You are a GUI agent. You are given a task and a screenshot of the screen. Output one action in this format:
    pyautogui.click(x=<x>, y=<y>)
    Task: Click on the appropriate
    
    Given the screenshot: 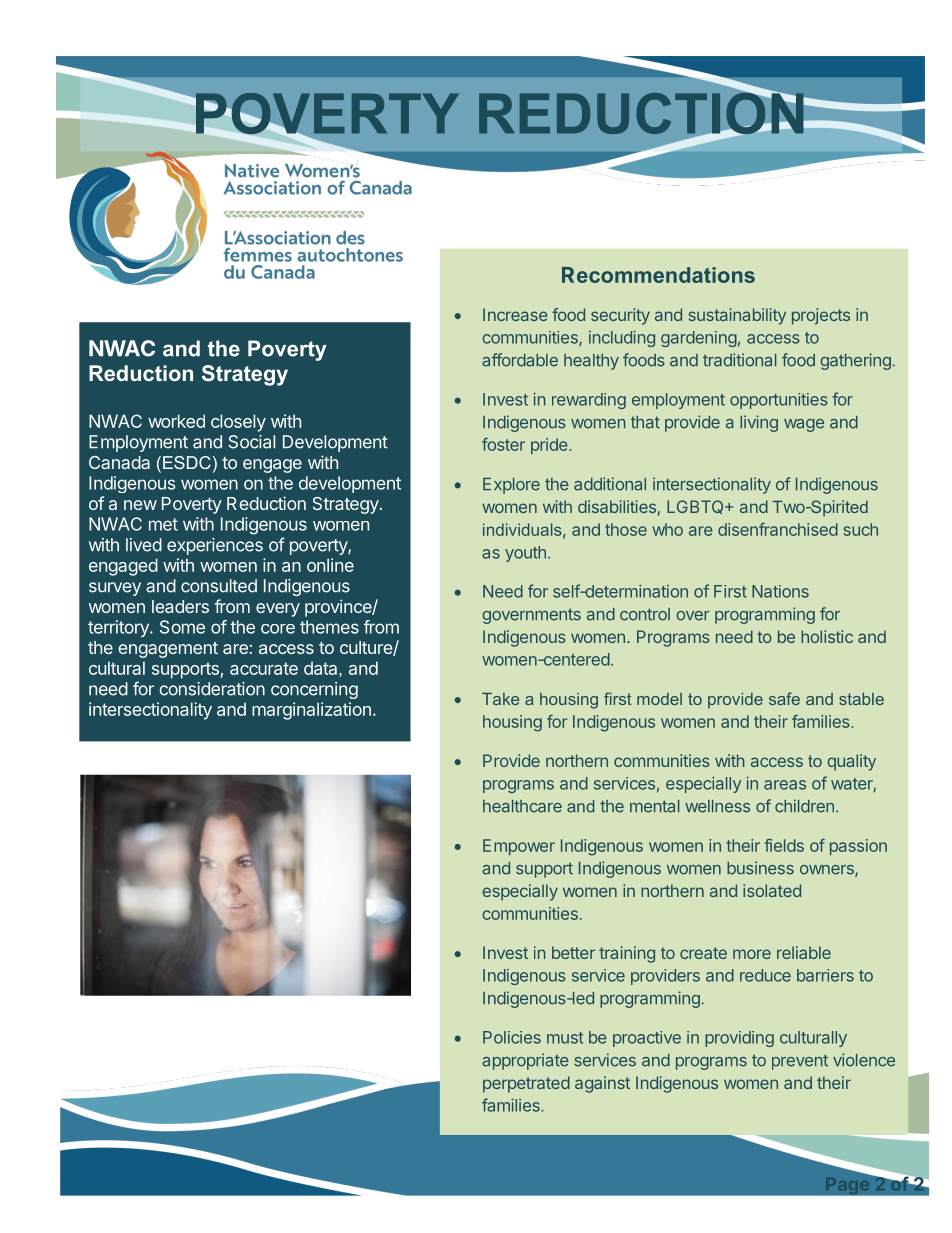 What is the action you would take?
    pyautogui.click(x=525, y=1061)
